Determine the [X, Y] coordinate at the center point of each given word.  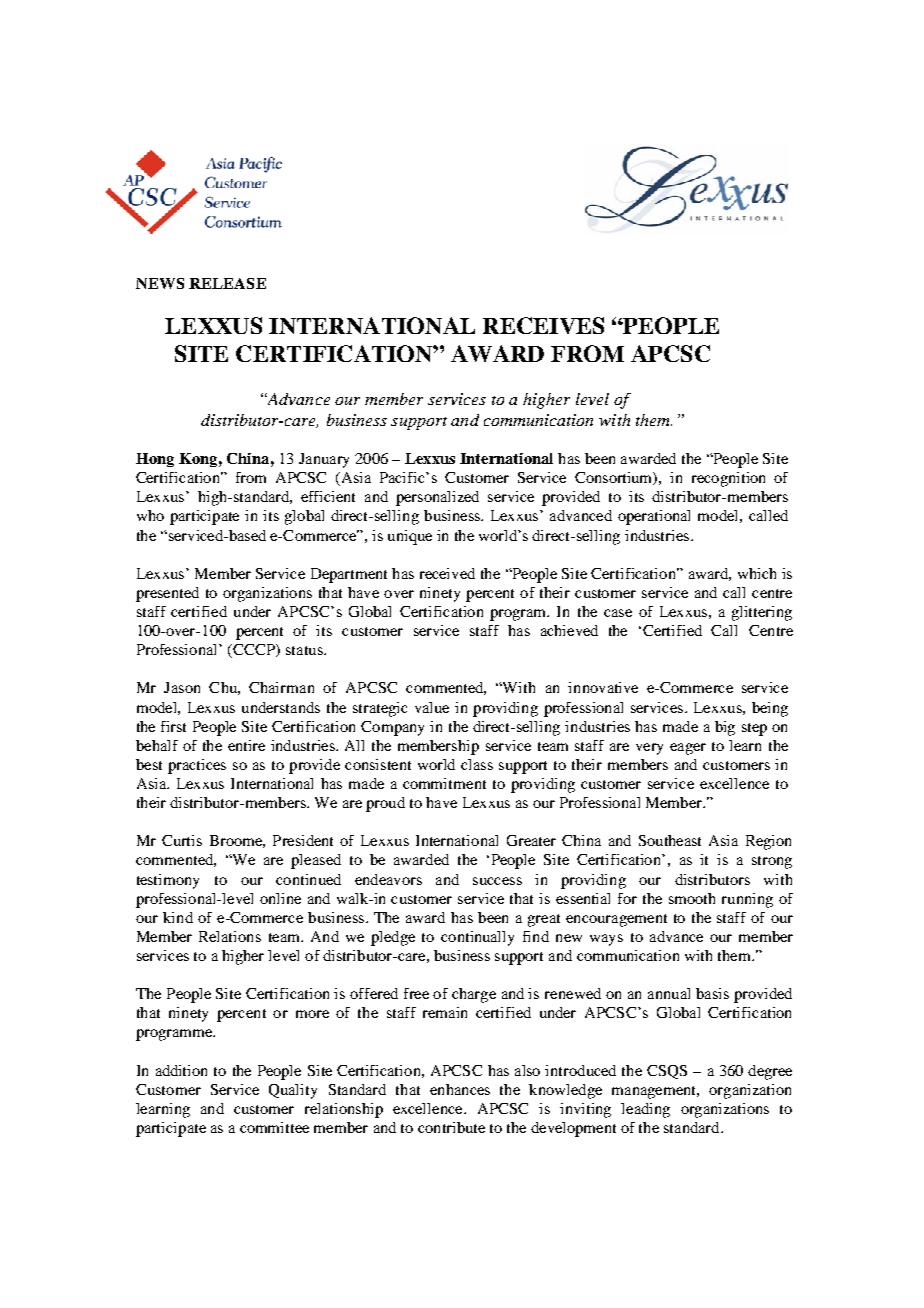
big [725, 728]
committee [274, 1127]
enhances [460, 1089]
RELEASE [227, 283]
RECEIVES [543, 325]
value [432, 707]
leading [645, 1110]
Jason [182, 687]
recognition [728, 479]
